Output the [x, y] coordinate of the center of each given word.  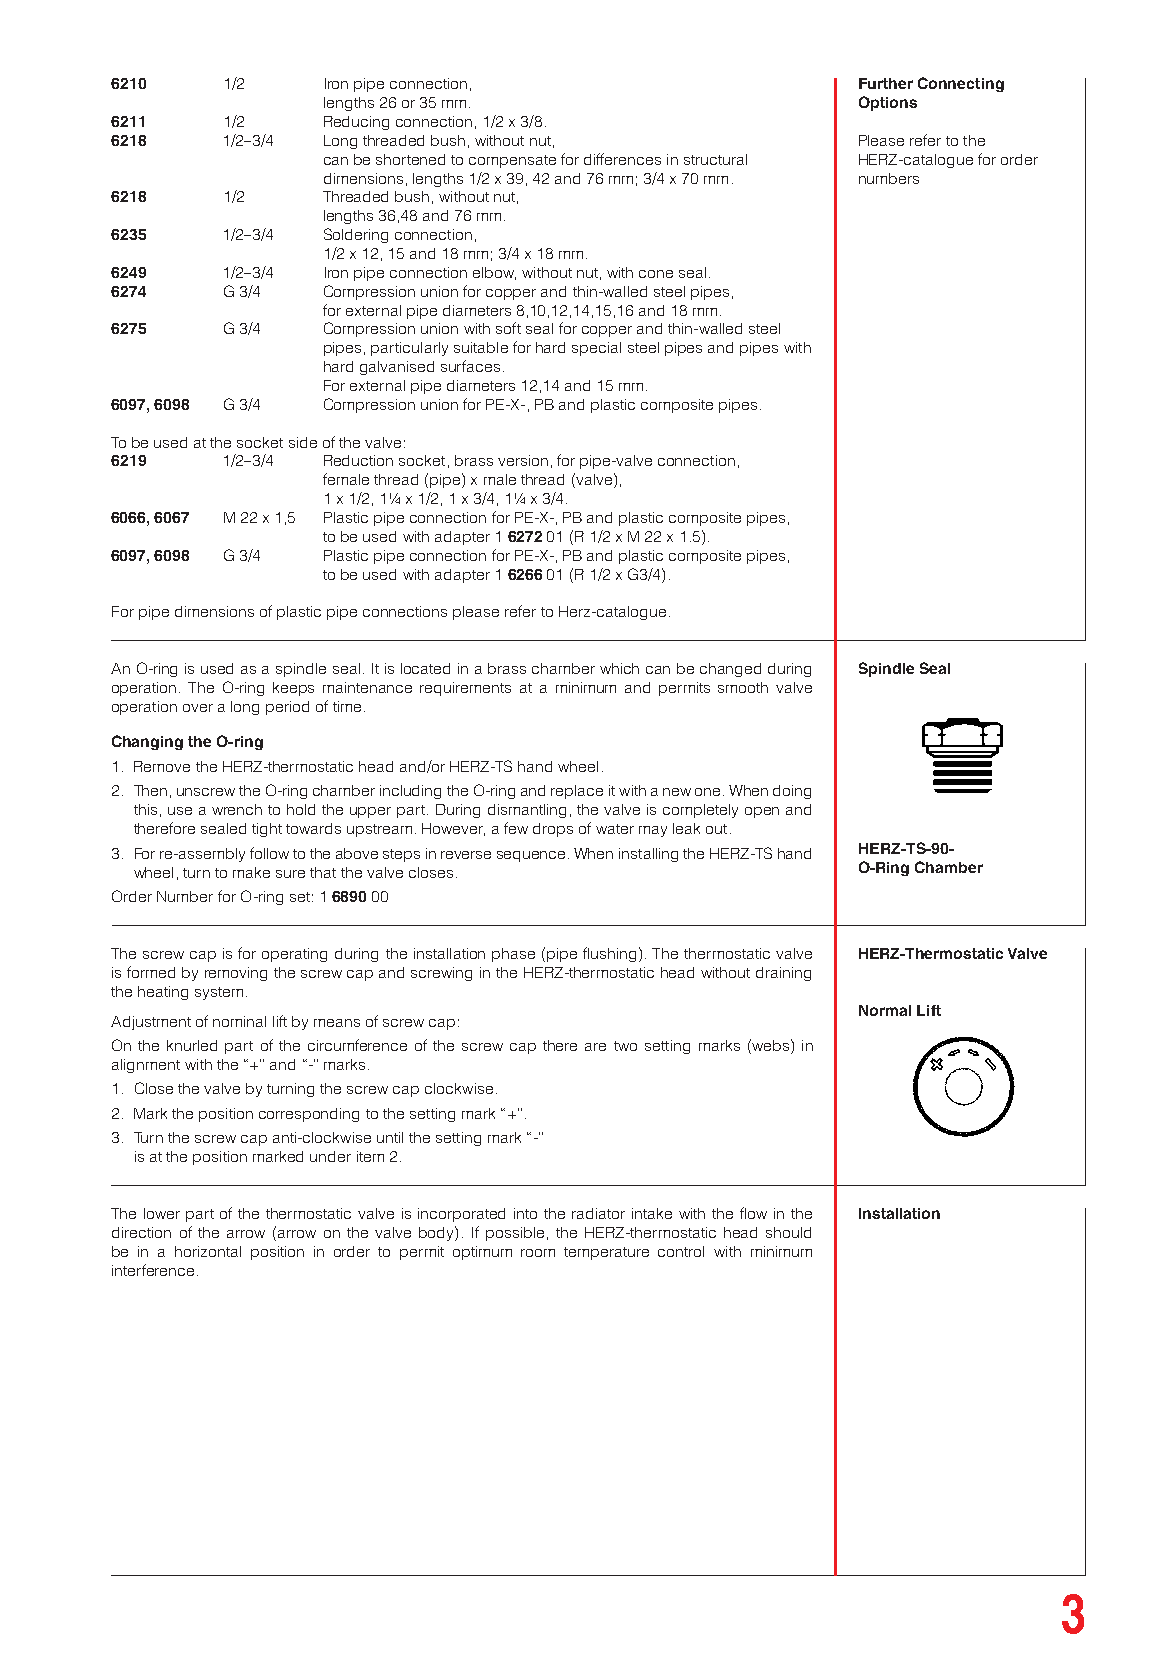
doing [792, 792]
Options [888, 103]
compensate [512, 161]
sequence [531, 856]
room [538, 1253]
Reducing [356, 123]
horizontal [208, 1251]
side [303, 442]
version [523, 460]
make [251, 872]
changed [730, 670]
